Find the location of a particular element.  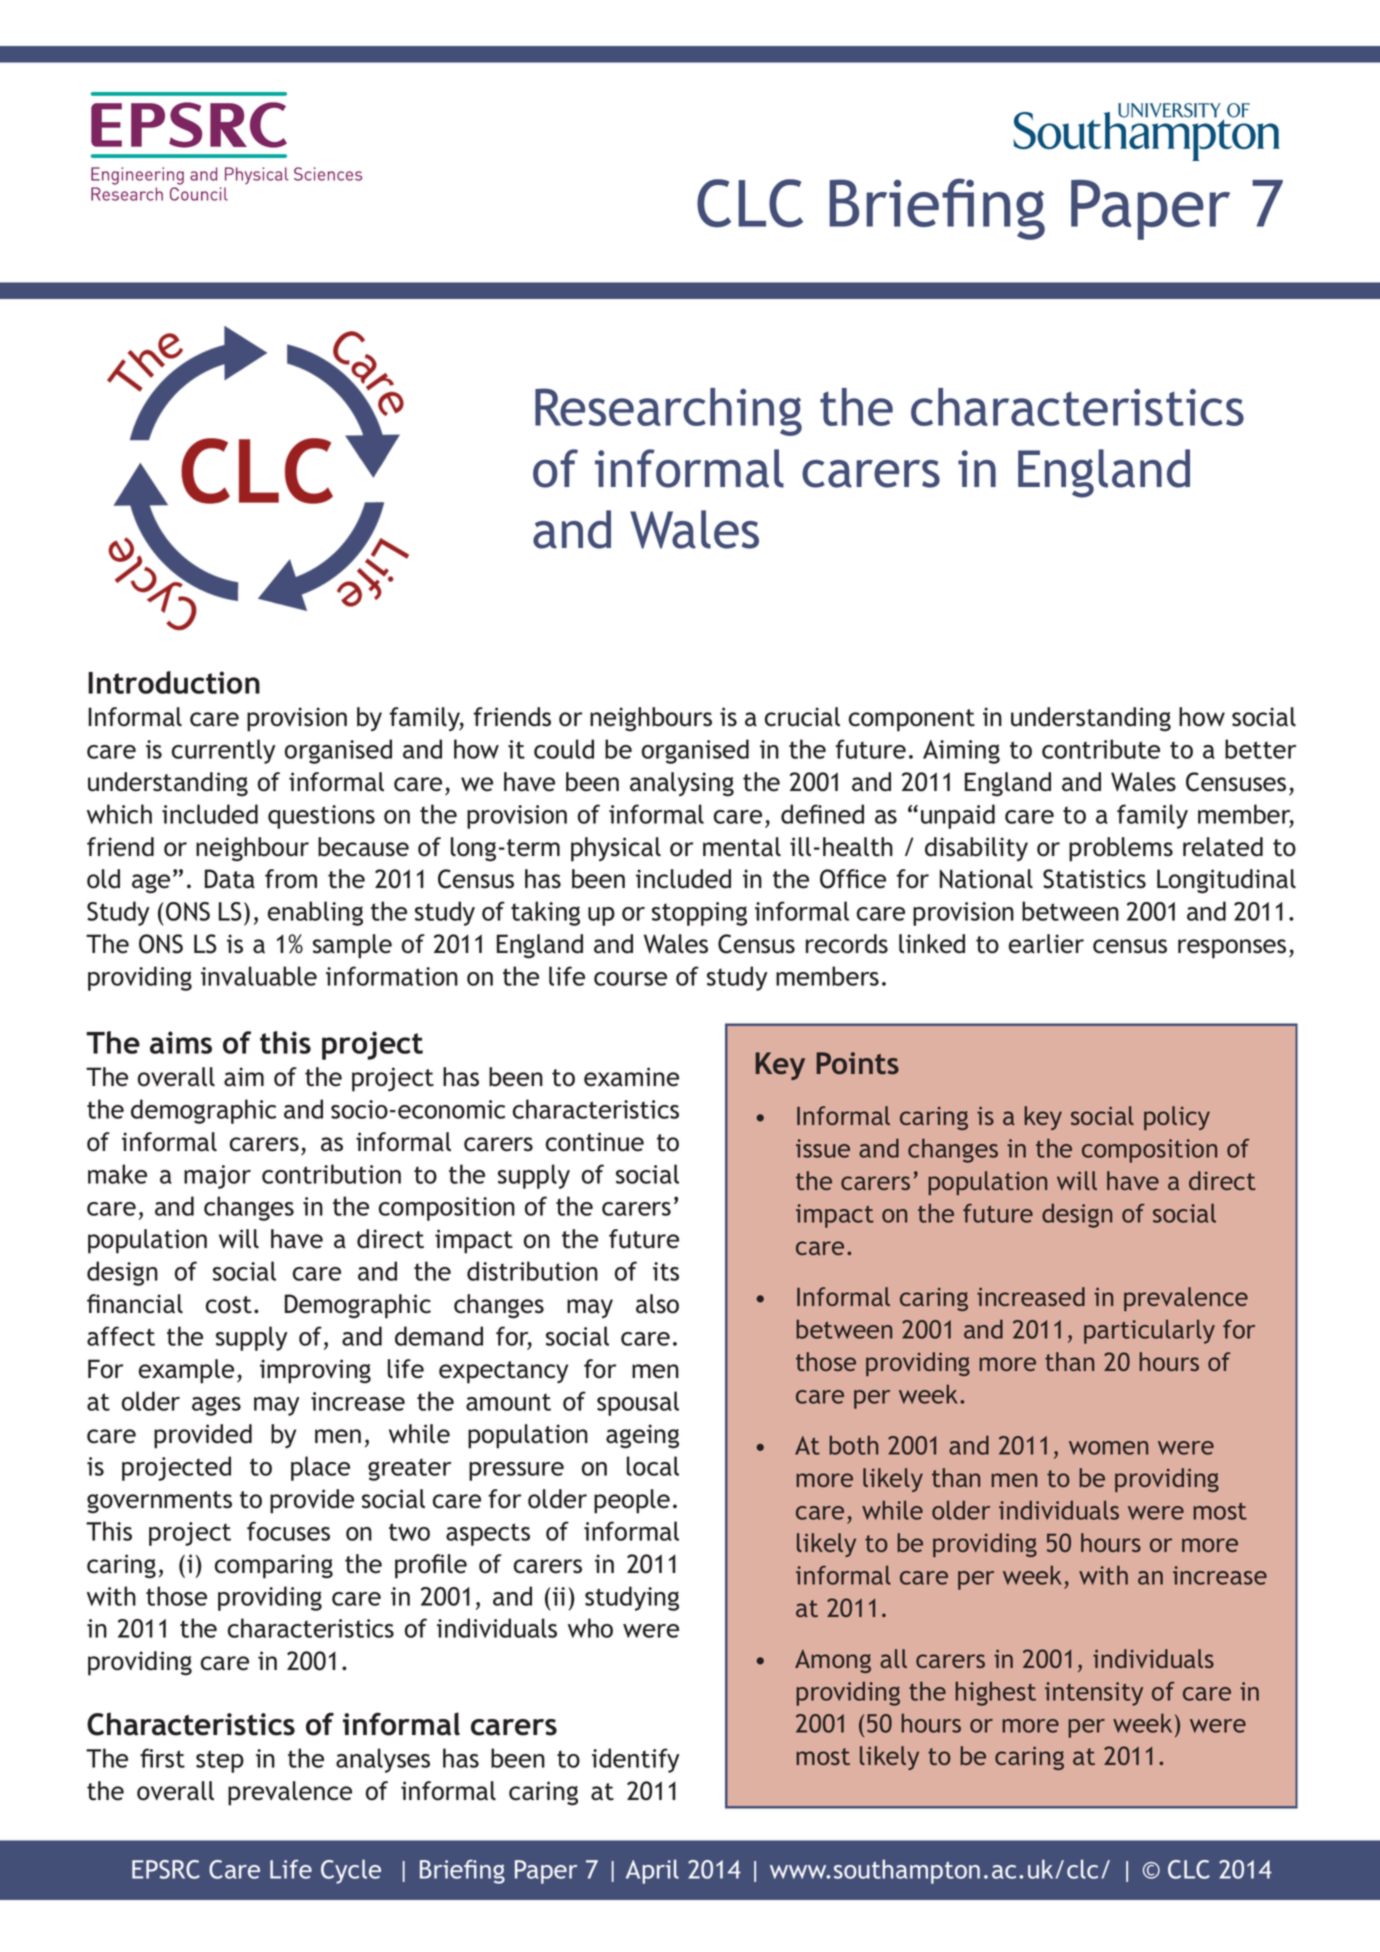

currently is located at coordinates (224, 751).
